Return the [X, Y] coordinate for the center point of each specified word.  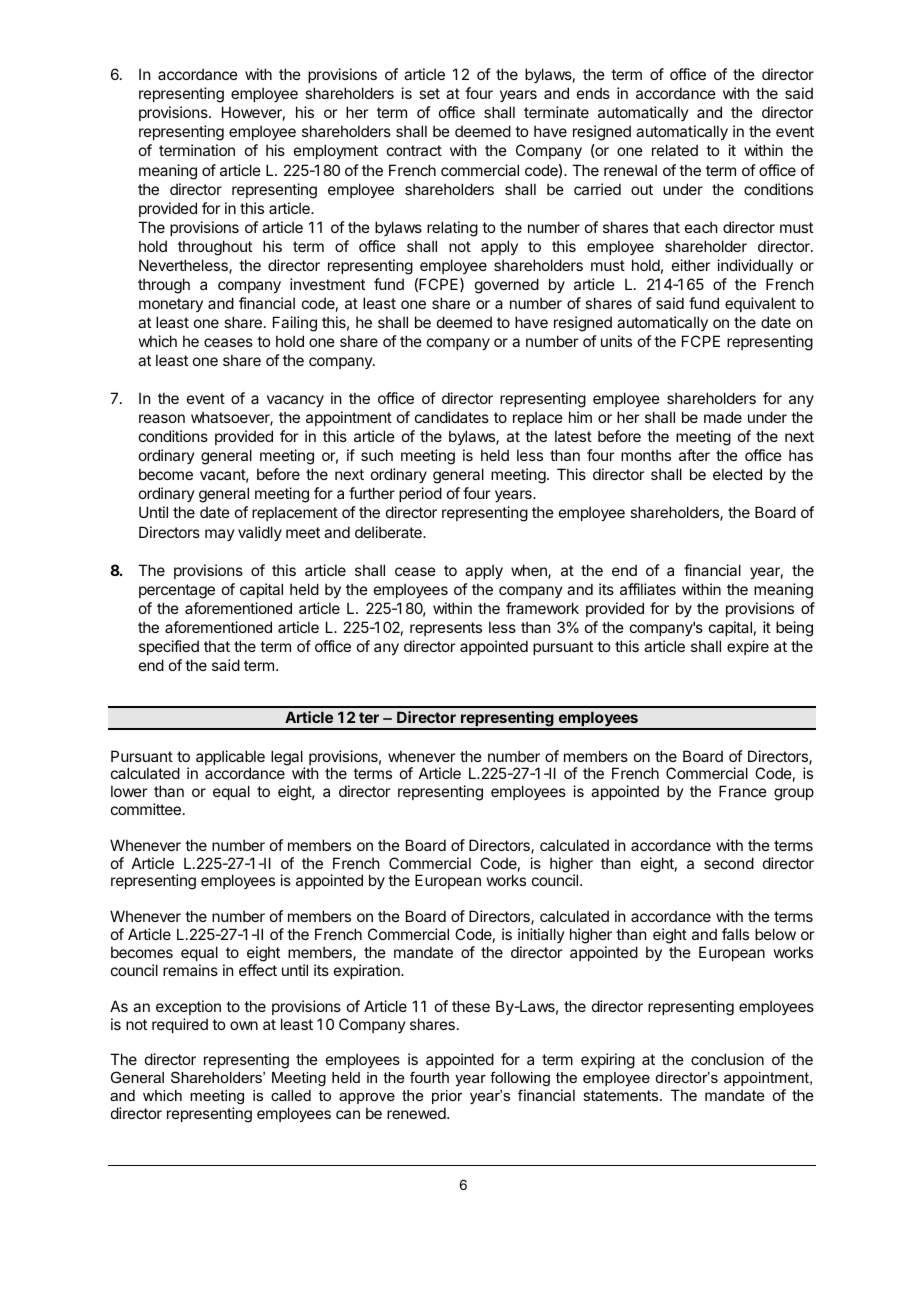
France [743, 791]
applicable [230, 759]
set [429, 93]
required [180, 1025]
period [420, 494]
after [694, 455]
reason [162, 418]
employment [336, 151]
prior [447, 1097]
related [675, 150]
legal [288, 759]
